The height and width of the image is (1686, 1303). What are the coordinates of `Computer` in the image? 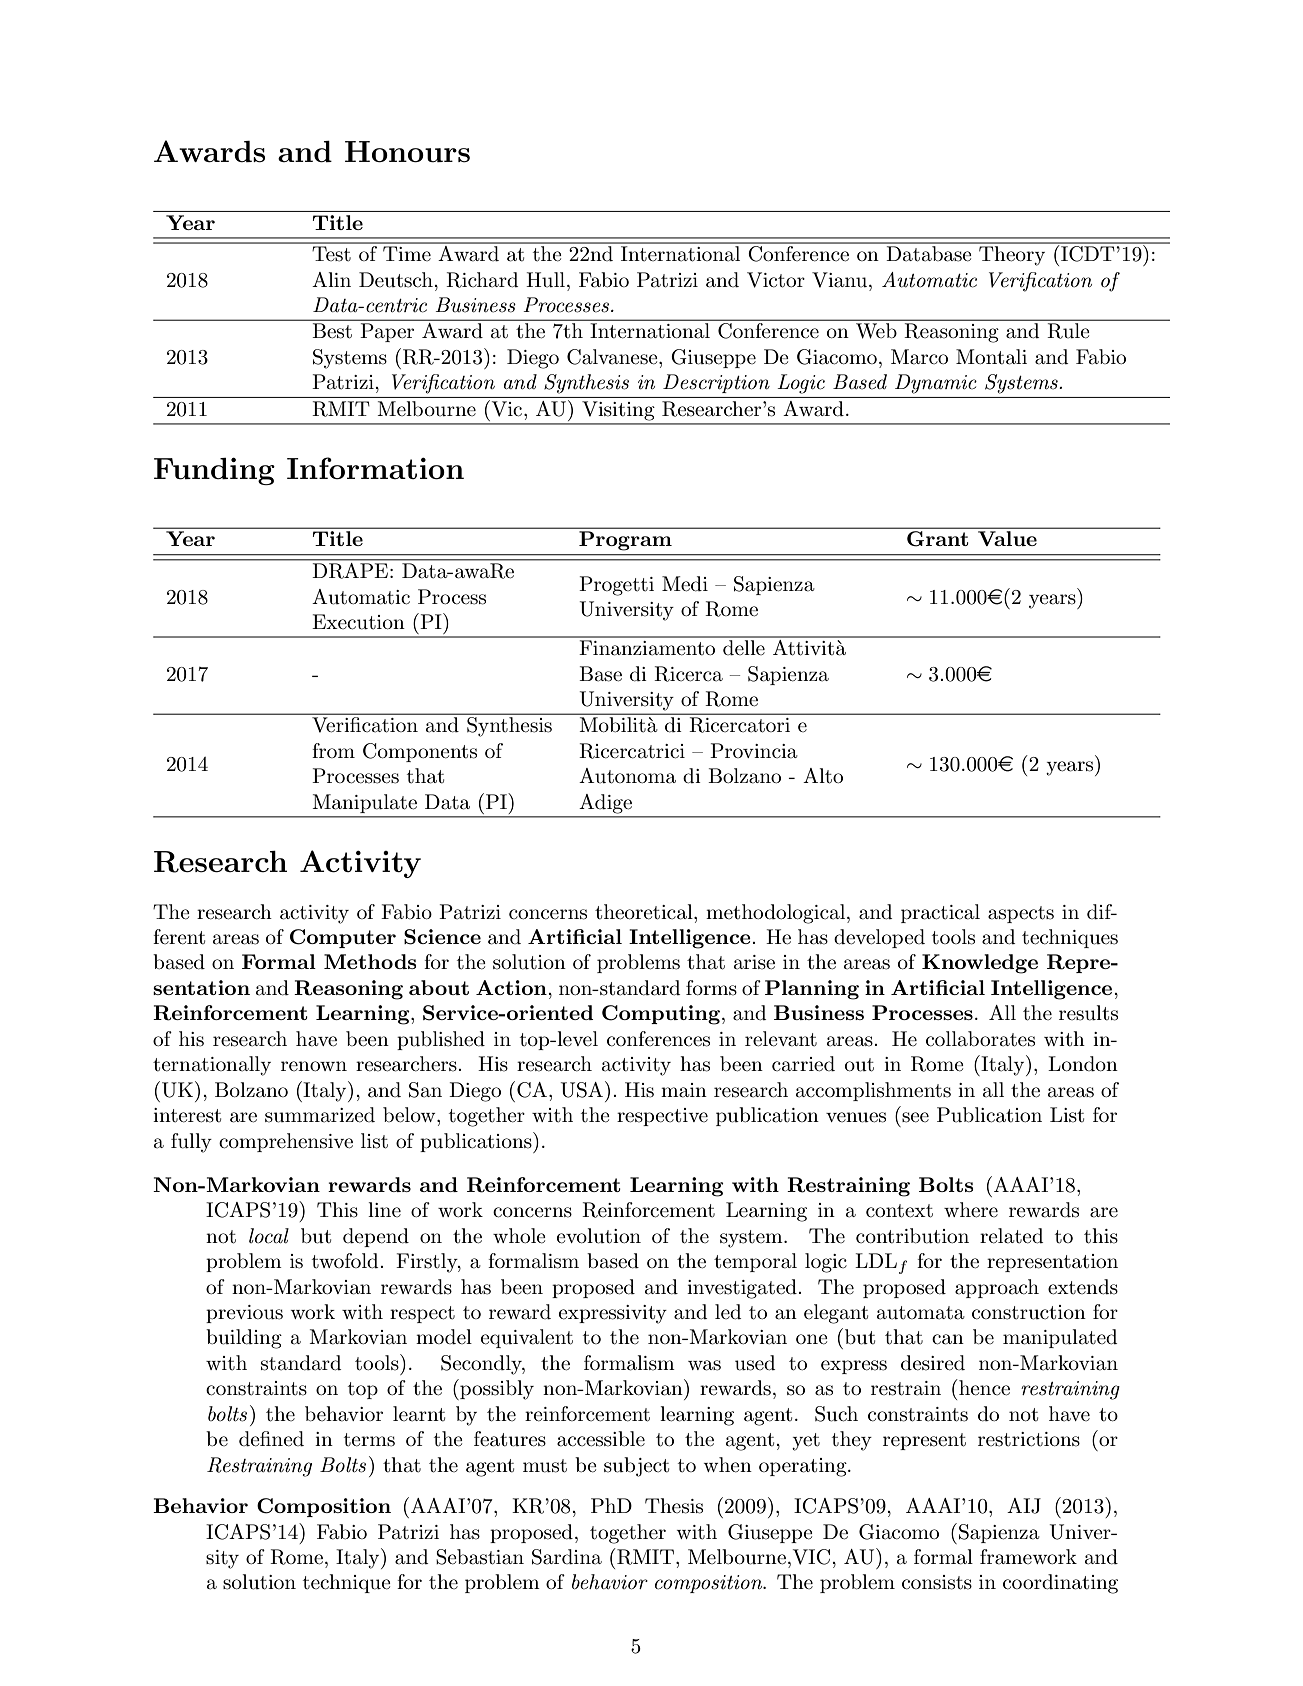 It's located at (343, 938).
